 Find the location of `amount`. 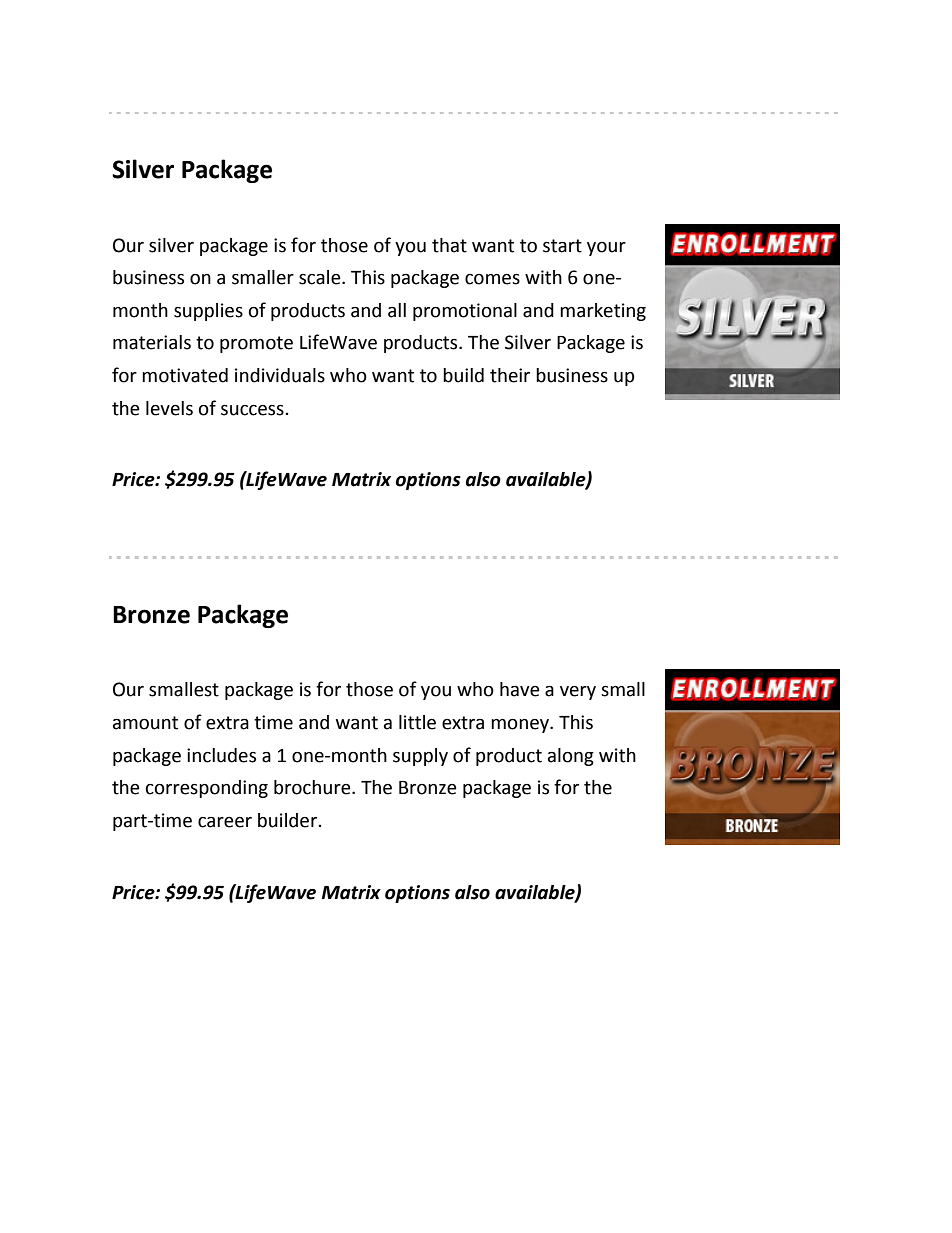

amount is located at coordinates (145, 723).
